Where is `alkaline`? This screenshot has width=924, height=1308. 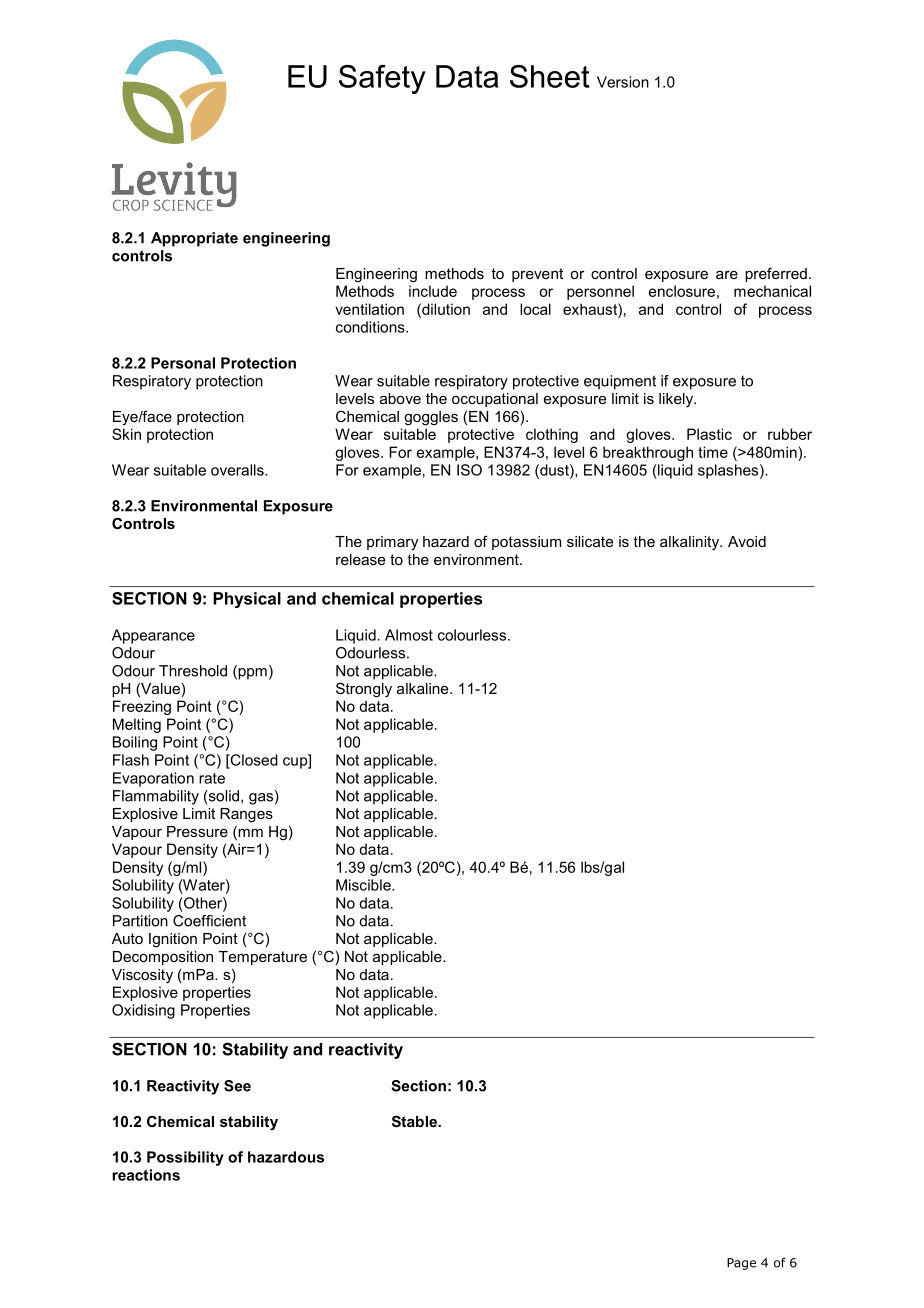
alkaline is located at coordinates (424, 688).
